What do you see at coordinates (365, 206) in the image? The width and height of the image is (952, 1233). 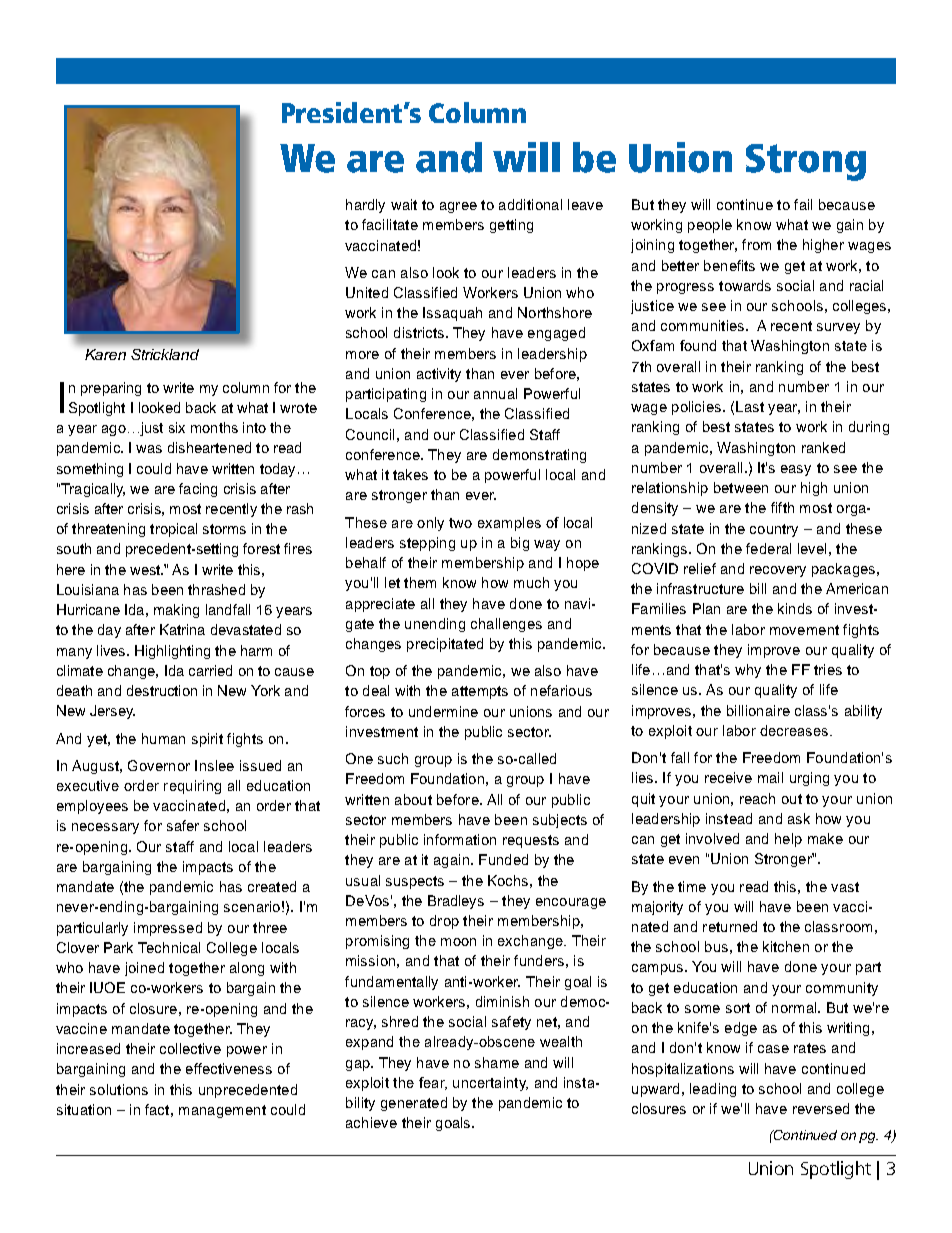 I see `hardly` at bounding box center [365, 206].
